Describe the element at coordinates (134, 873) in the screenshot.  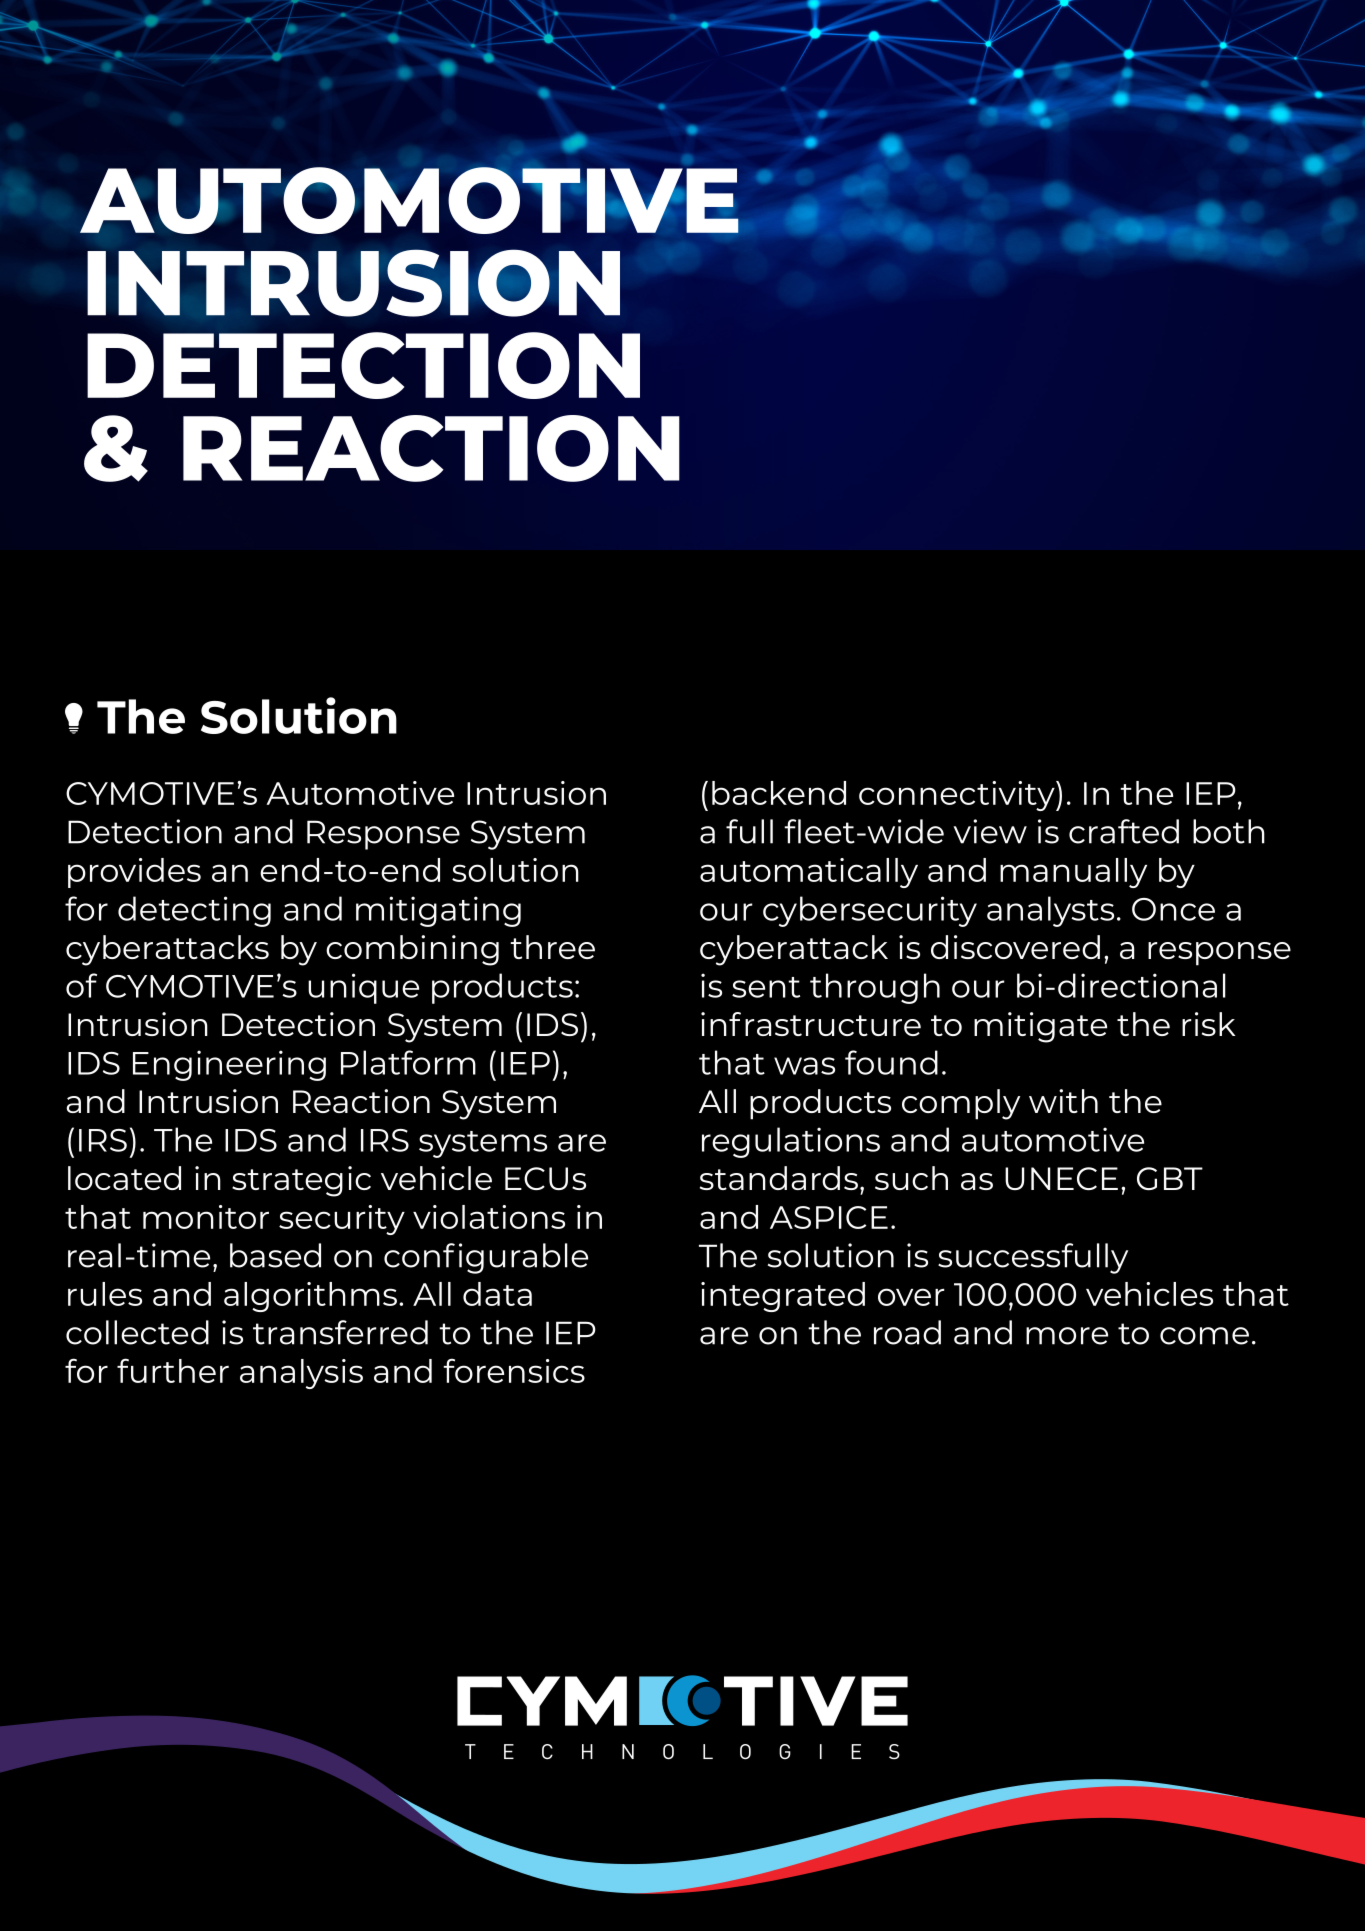
I see `provides` at that location.
